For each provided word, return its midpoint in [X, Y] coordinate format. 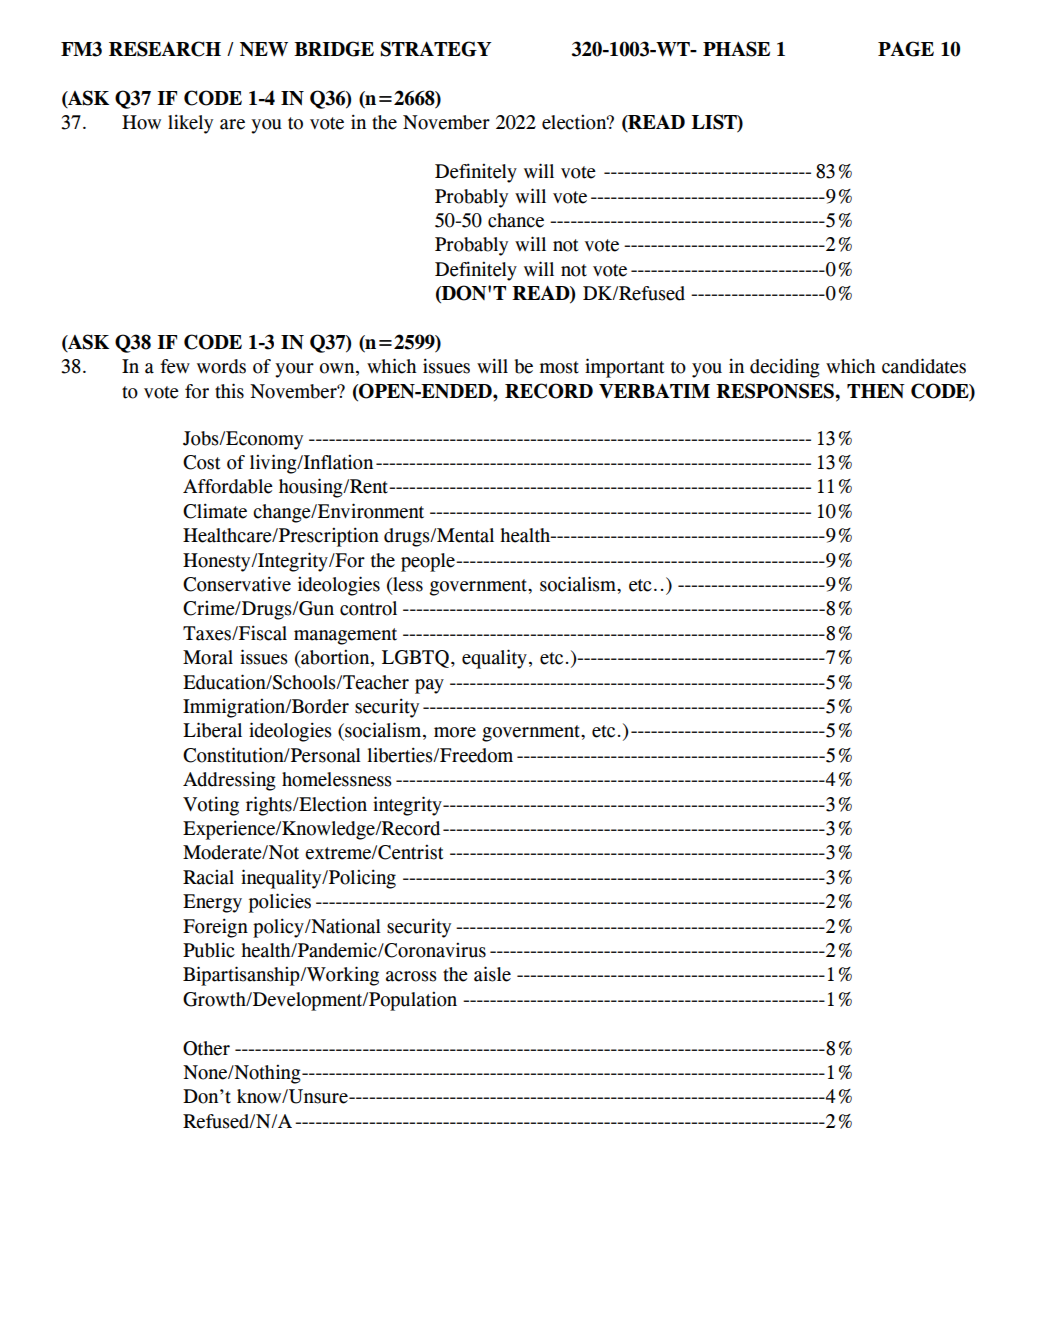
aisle [492, 974]
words [221, 366]
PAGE [906, 49]
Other [206, 1048]
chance [516, 220]
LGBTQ [415, 659]
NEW [264, 49]
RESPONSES [776, 391]
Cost [201, 462]
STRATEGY [436, 49]
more [455, 732]
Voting [211, 806]
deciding [785, 368]
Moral [208, 657]
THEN [876, 391]
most [559, 367]
